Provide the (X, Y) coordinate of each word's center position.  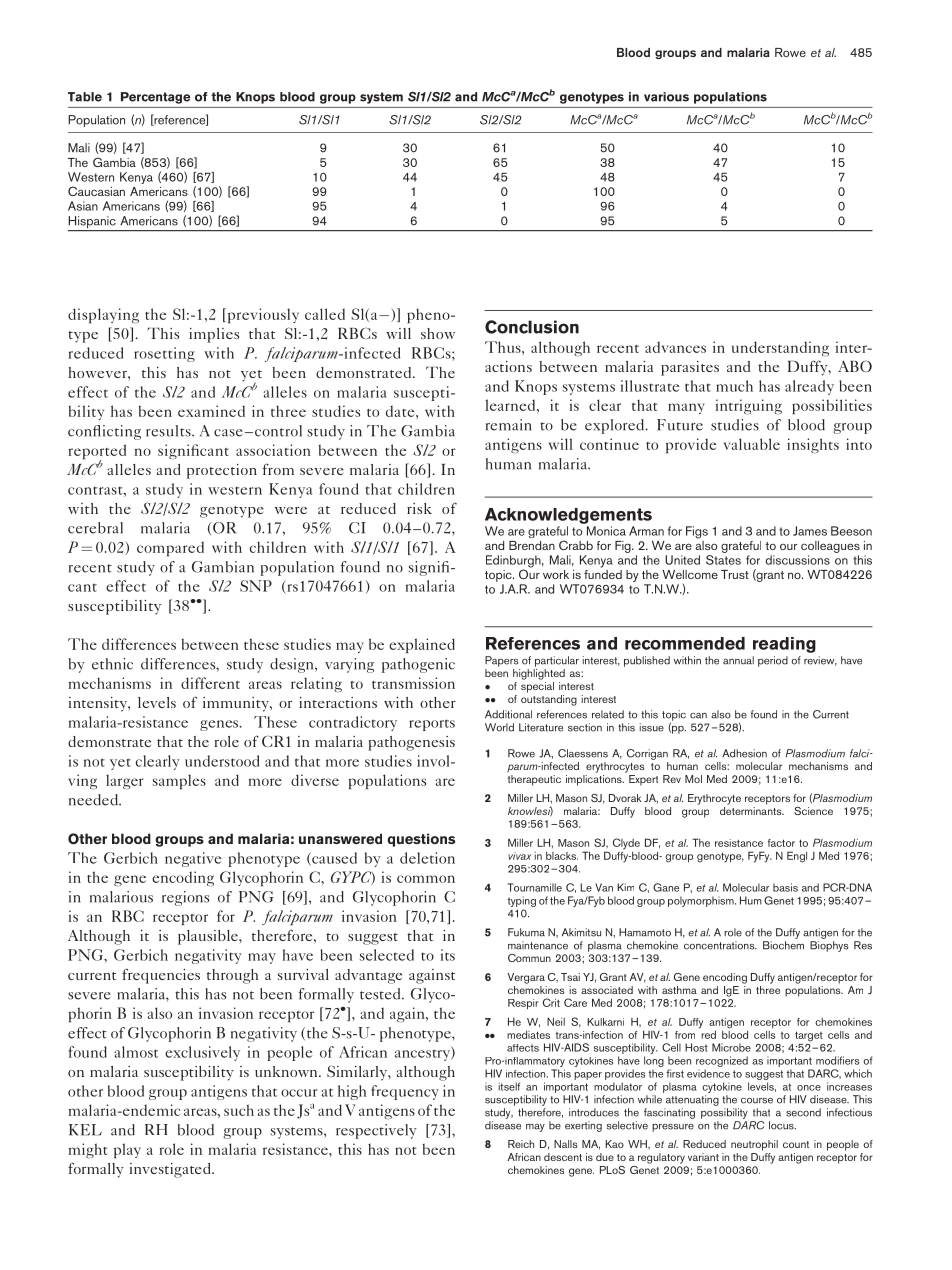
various (666, 97)
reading (784, 645)
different (210, 683)
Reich (521, 1144)
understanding (780, 348)
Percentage (155, 98)
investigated (171, 1170)
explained (422, 645)
